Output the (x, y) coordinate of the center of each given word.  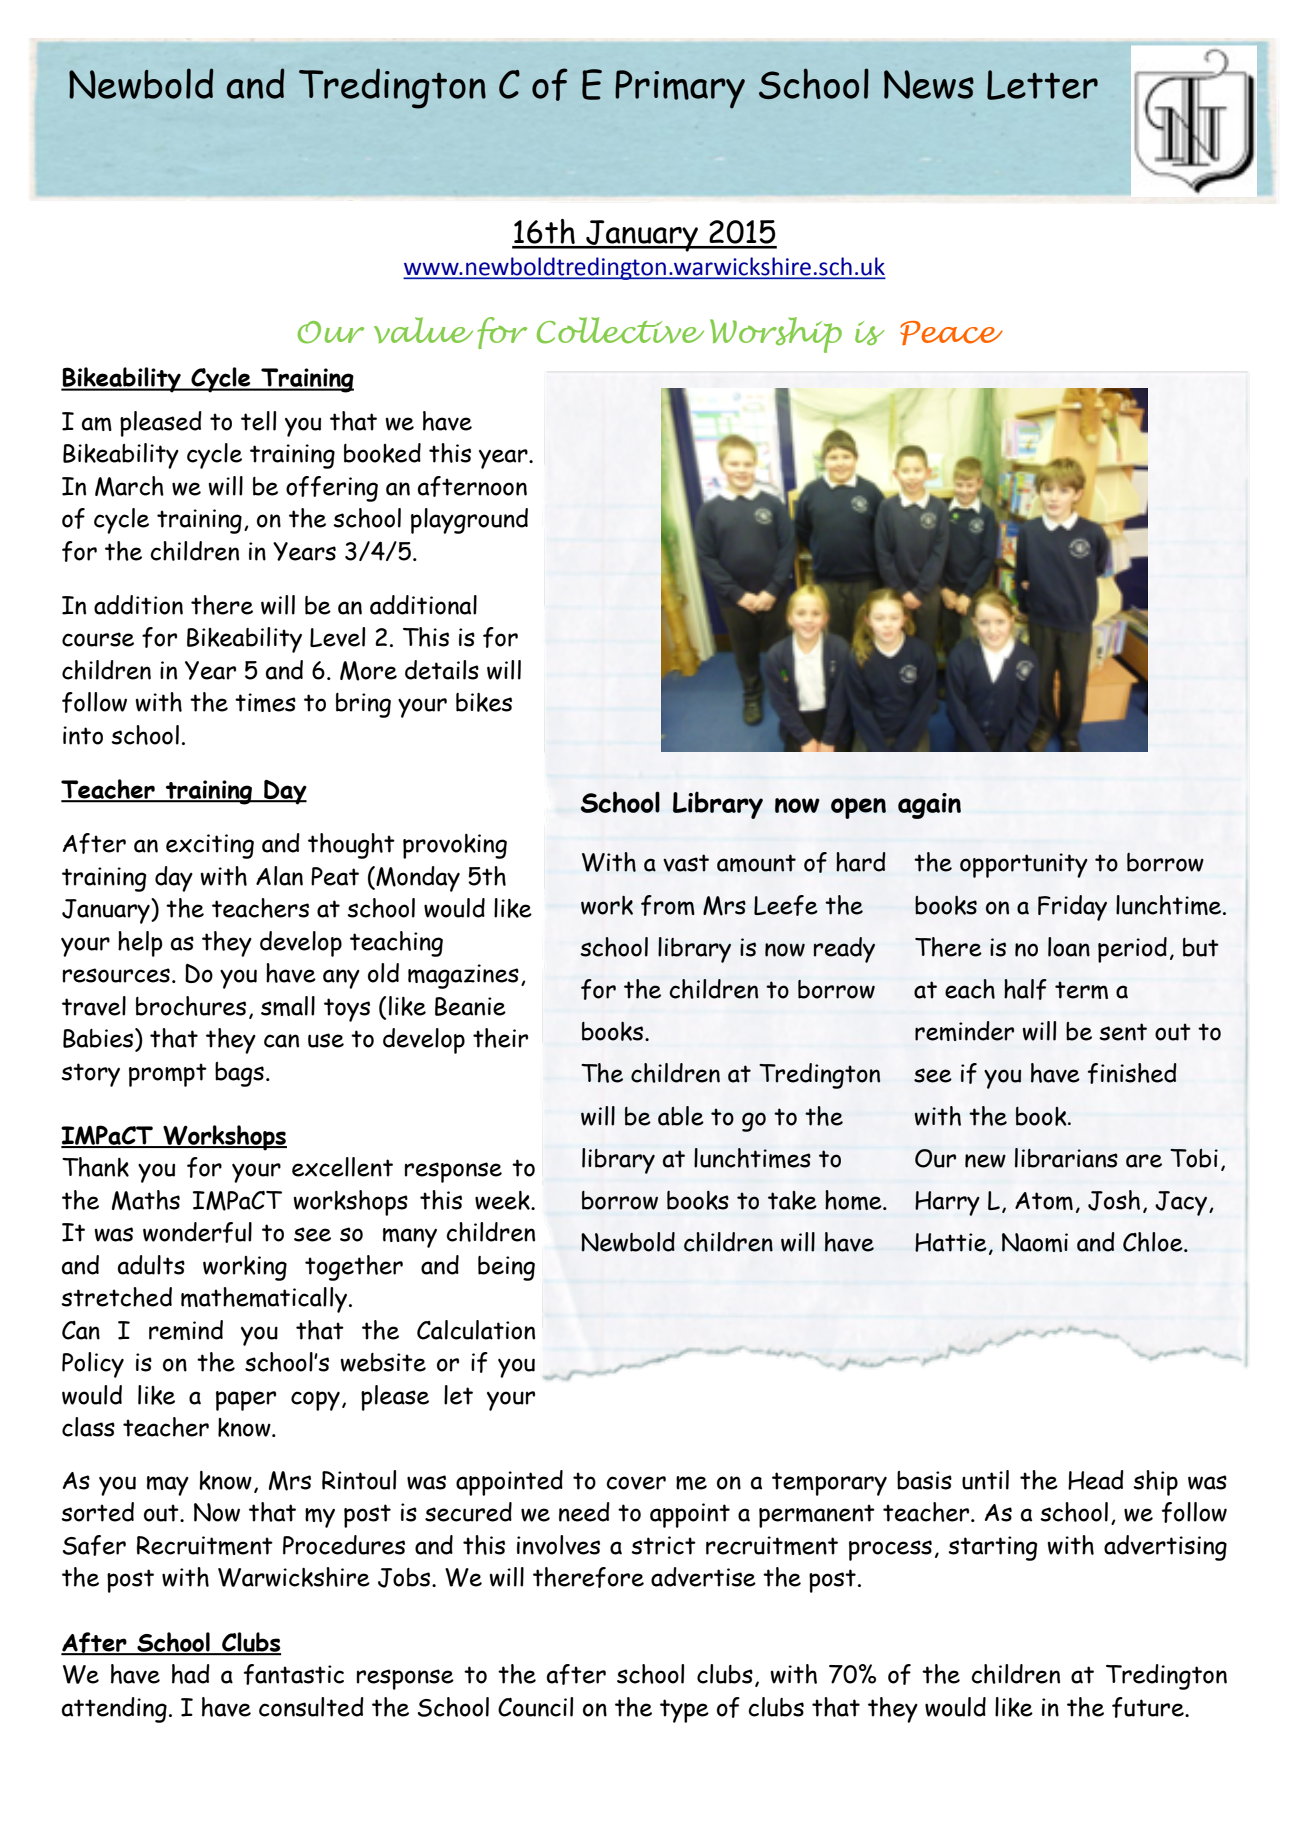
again (929, 806)
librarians (1066, 1158)
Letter (1042, 85)
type (684, 1711)
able (681, 1116)
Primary (680, 89)
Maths (146, 1200)
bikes (484, 702)
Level (337, 637)
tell (258, 421)
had (191, 1674)
